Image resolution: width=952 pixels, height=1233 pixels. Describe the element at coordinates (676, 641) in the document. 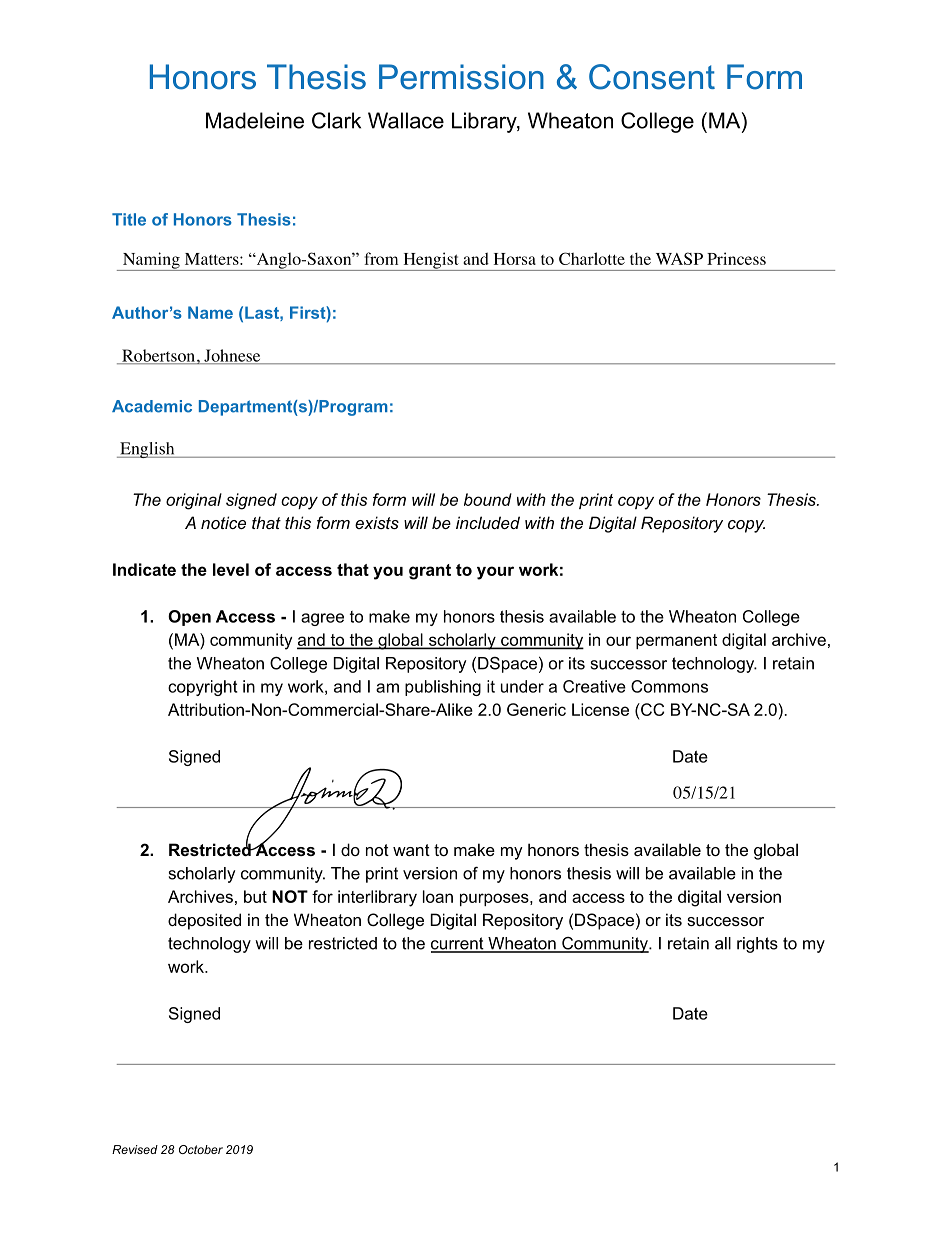

I see `permanent` at that location.
